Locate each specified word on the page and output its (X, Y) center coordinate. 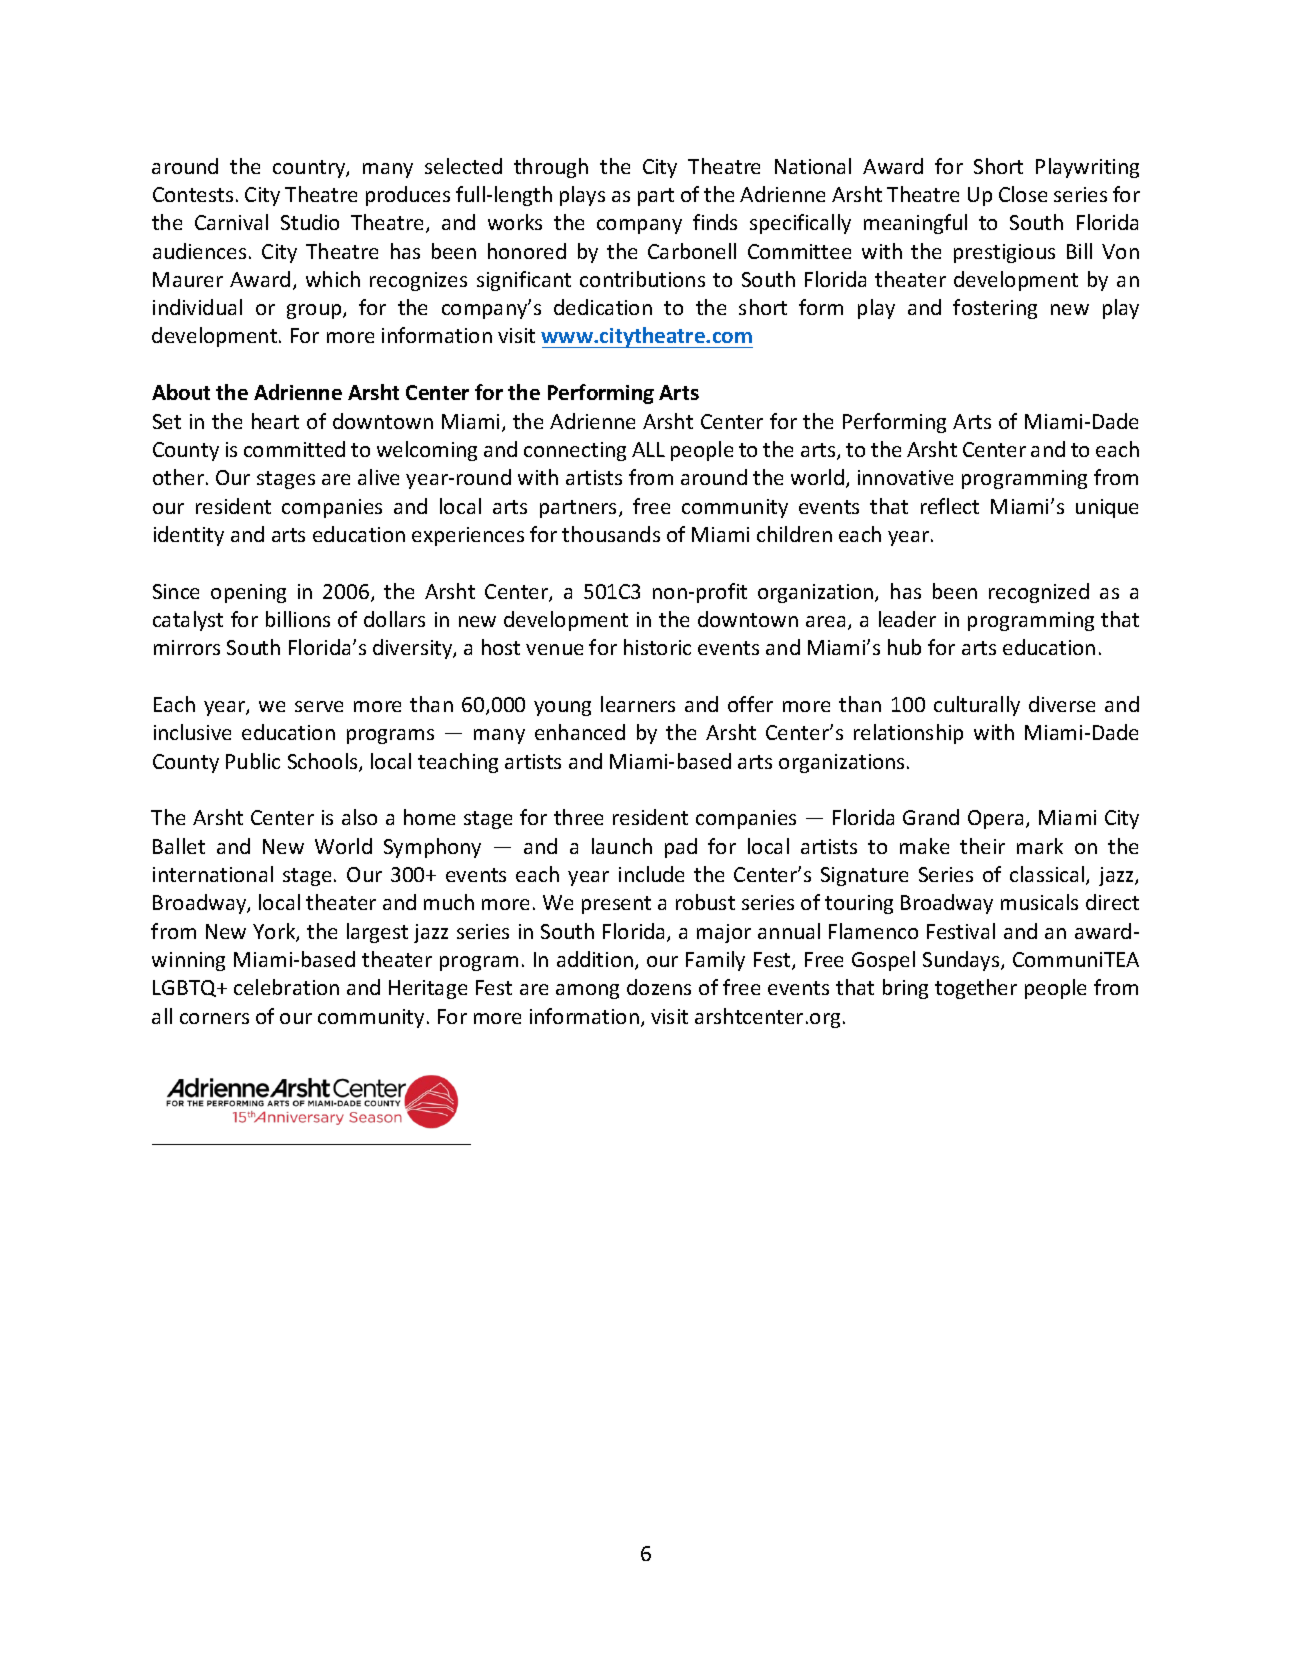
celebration (286, 987)
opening (248, 593)
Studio (310, 222)
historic (657, 647)
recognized (1039, 593)
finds (715, 222)
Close (1023, 194)
